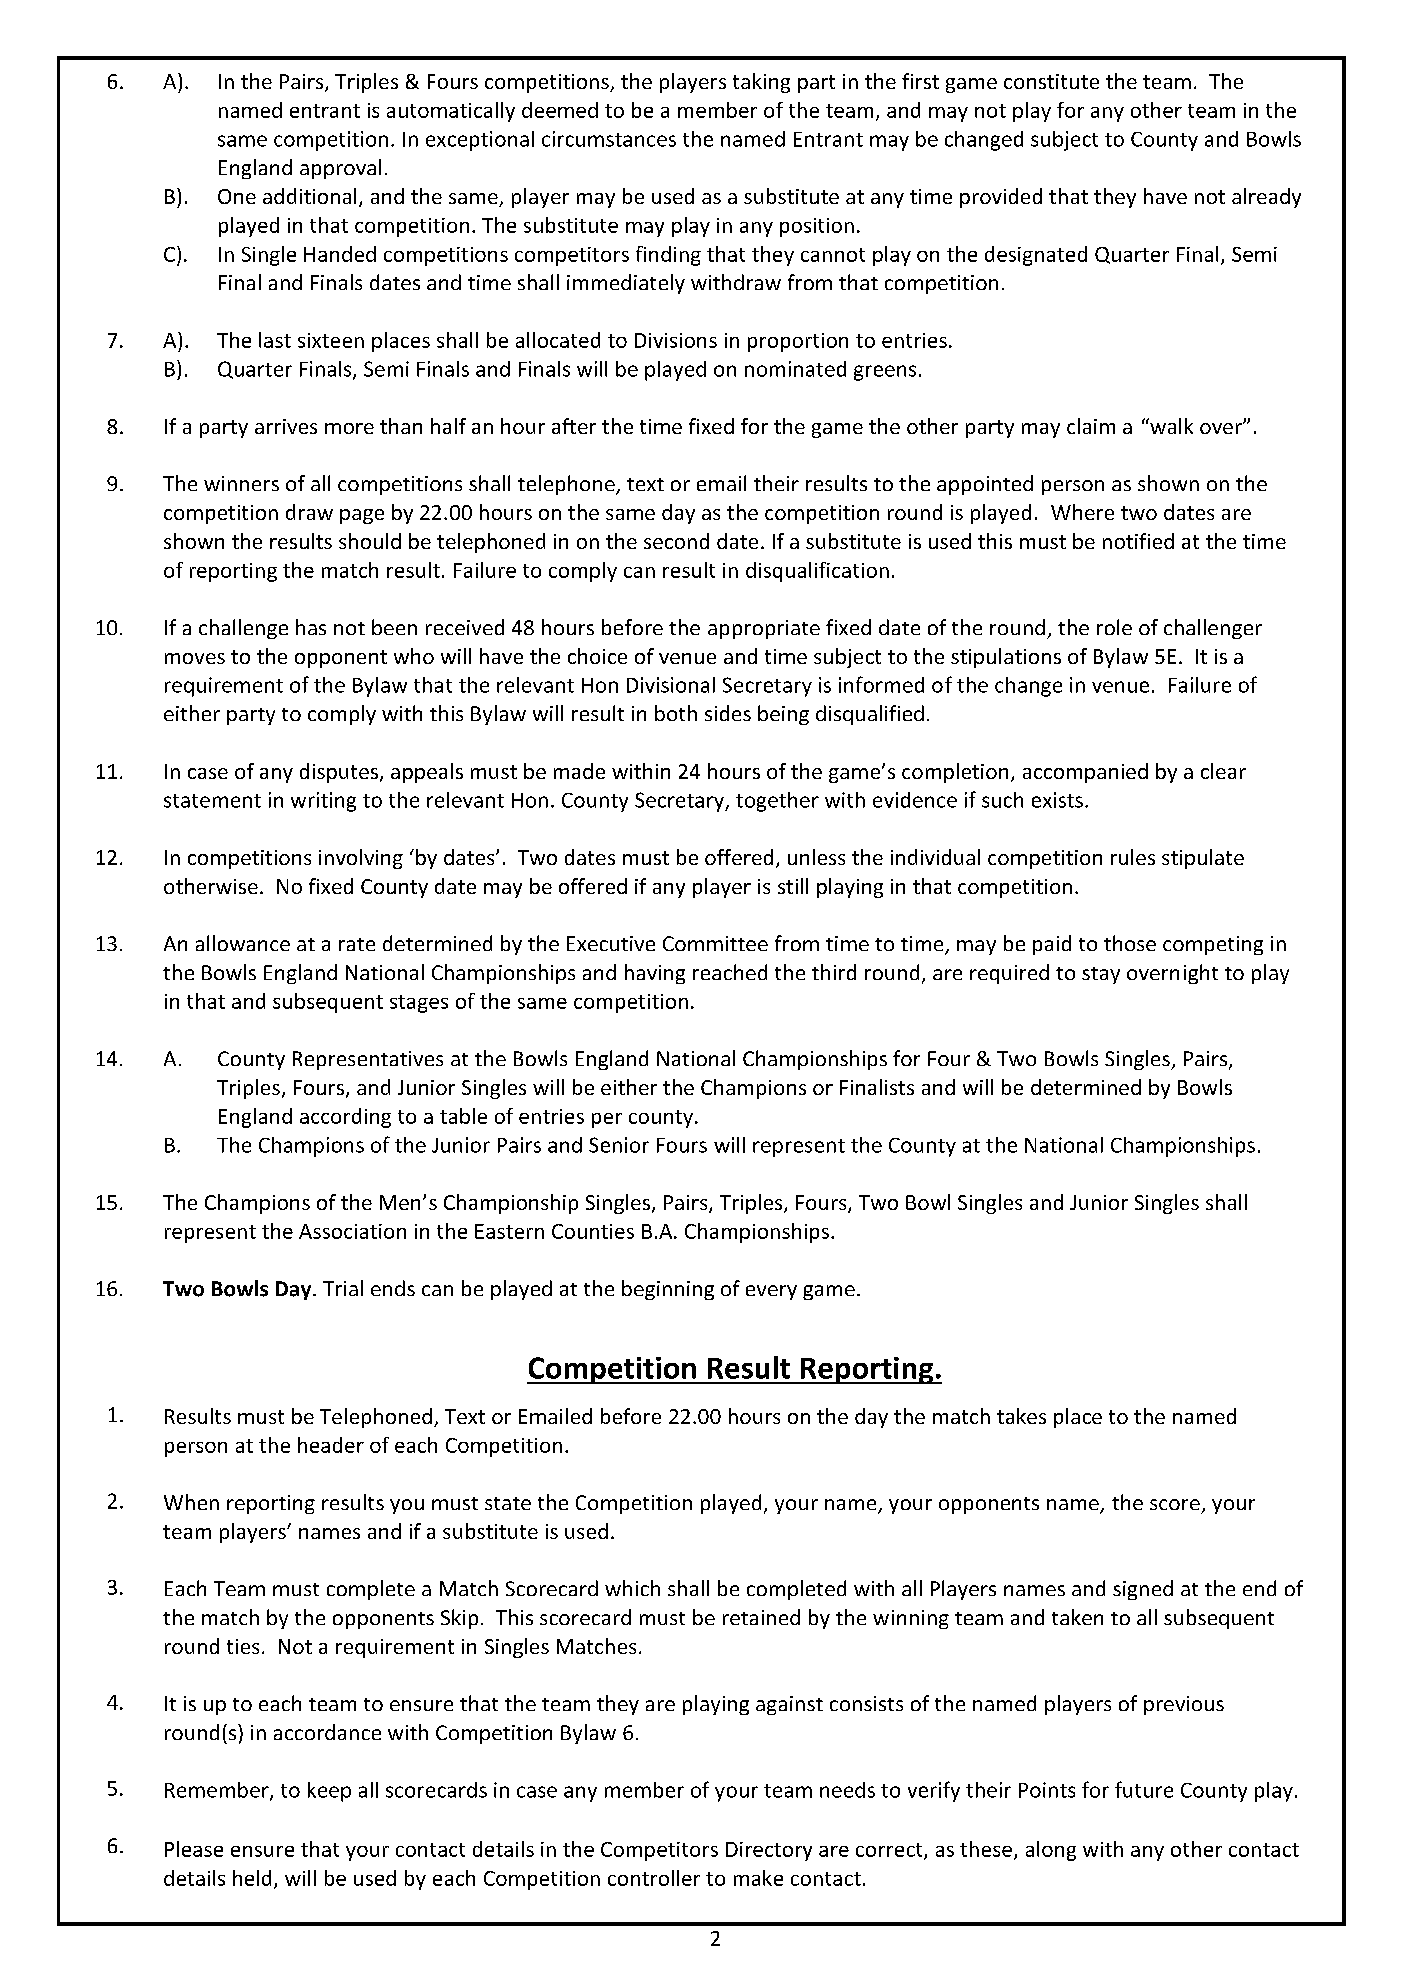 This screenshot has height=1982, width=1402. What do you see at coordinates (1021, 1416) in the screenshot?
I see `takes` at bounding box center [1021, 1416].
